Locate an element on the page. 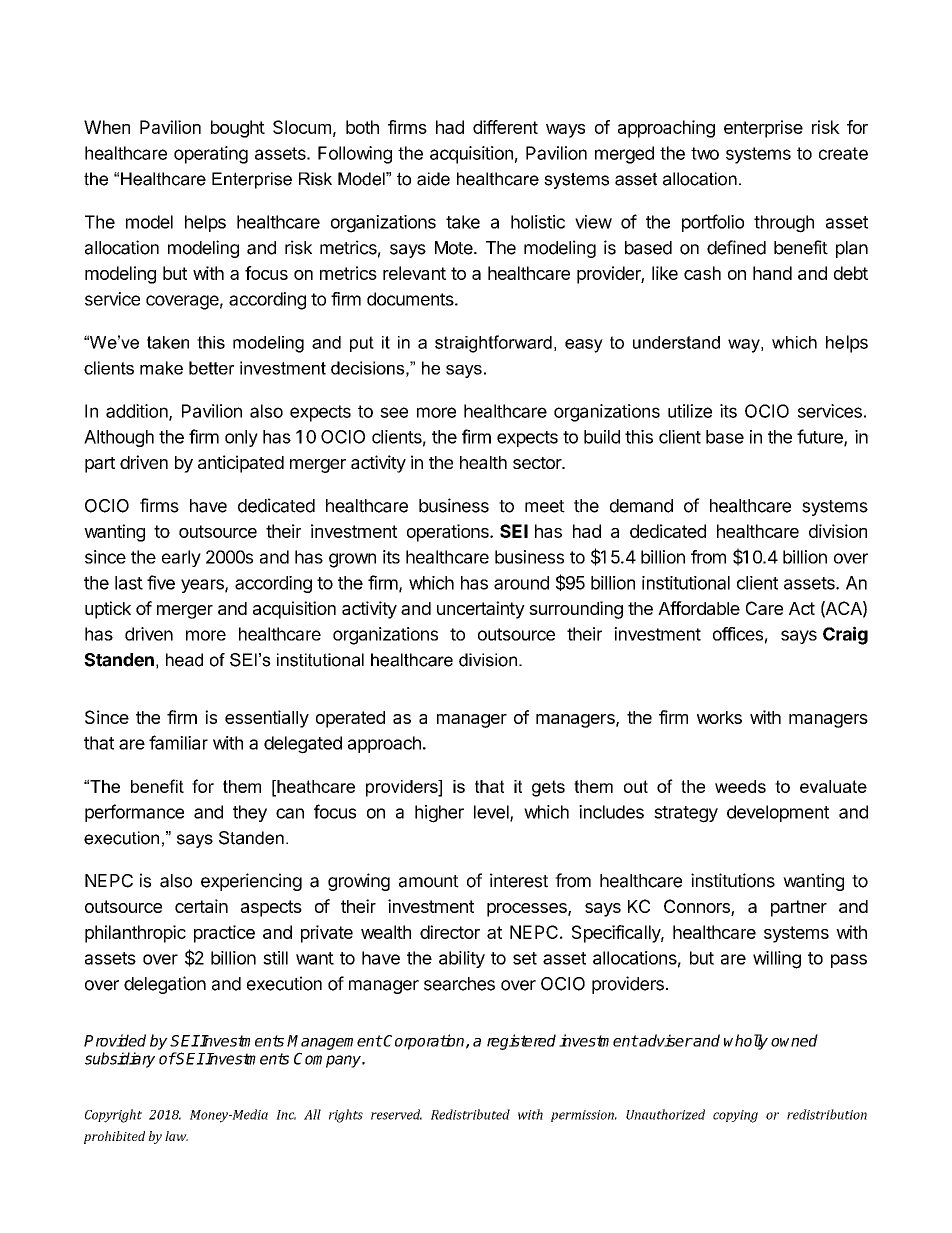 The height and width of the page is (1233, 952). law is located at coordinates (176, 1136).
